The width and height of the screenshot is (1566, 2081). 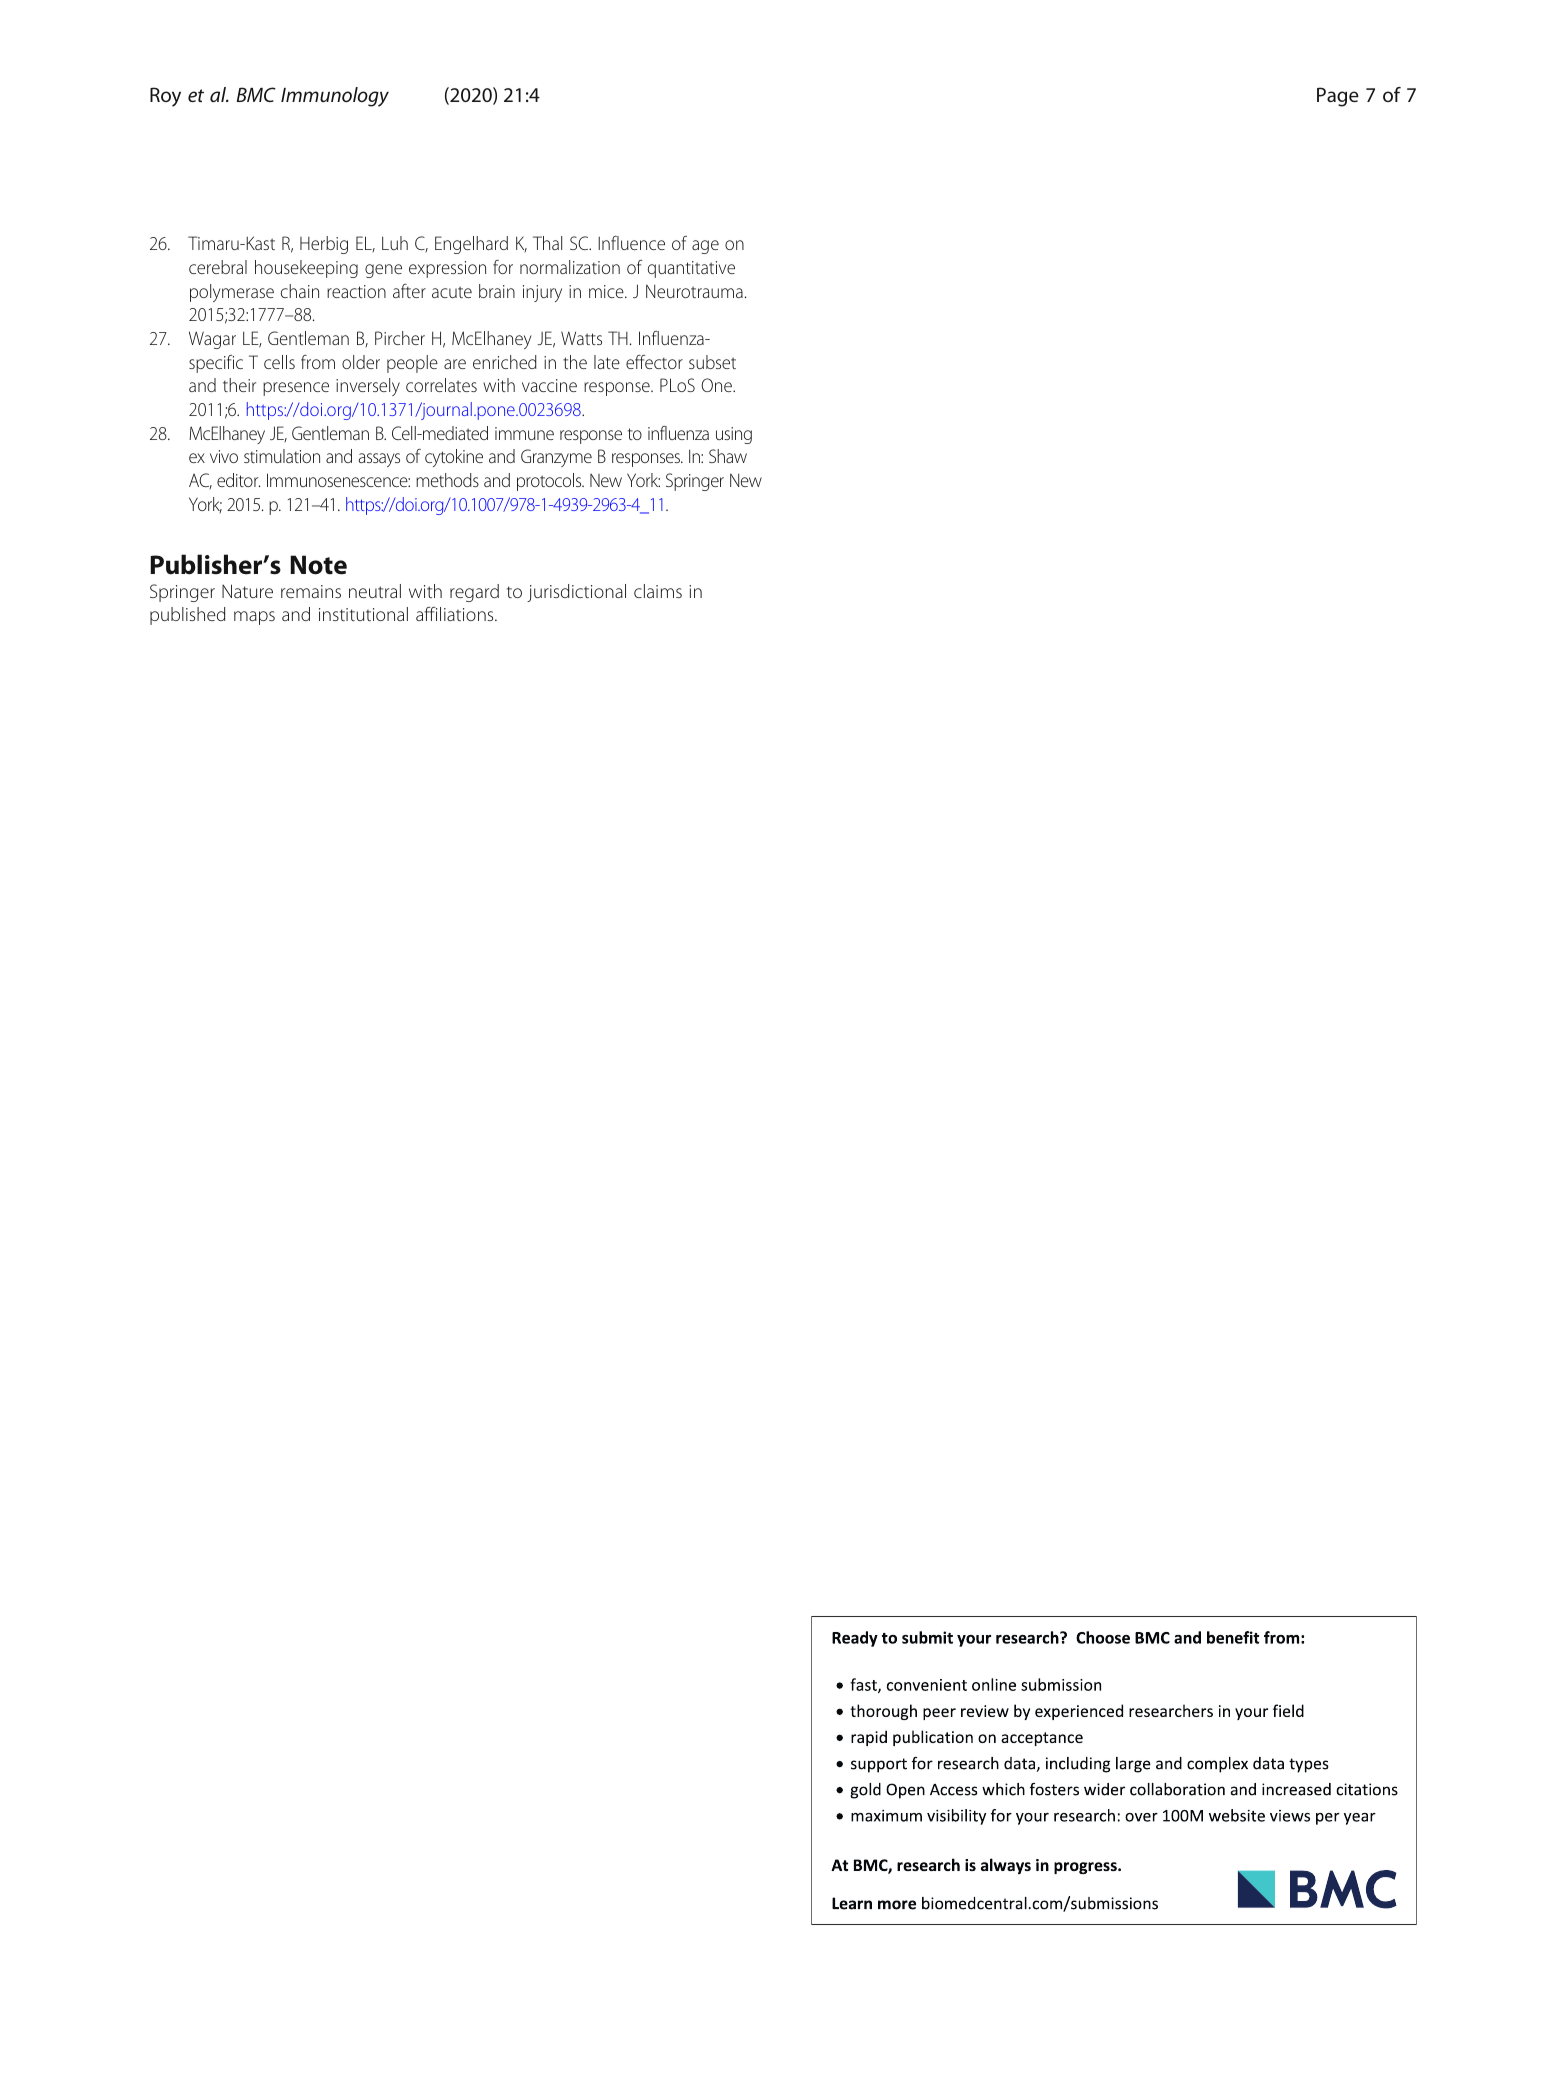 I want to click on remains, so click(x=311, y=591).
